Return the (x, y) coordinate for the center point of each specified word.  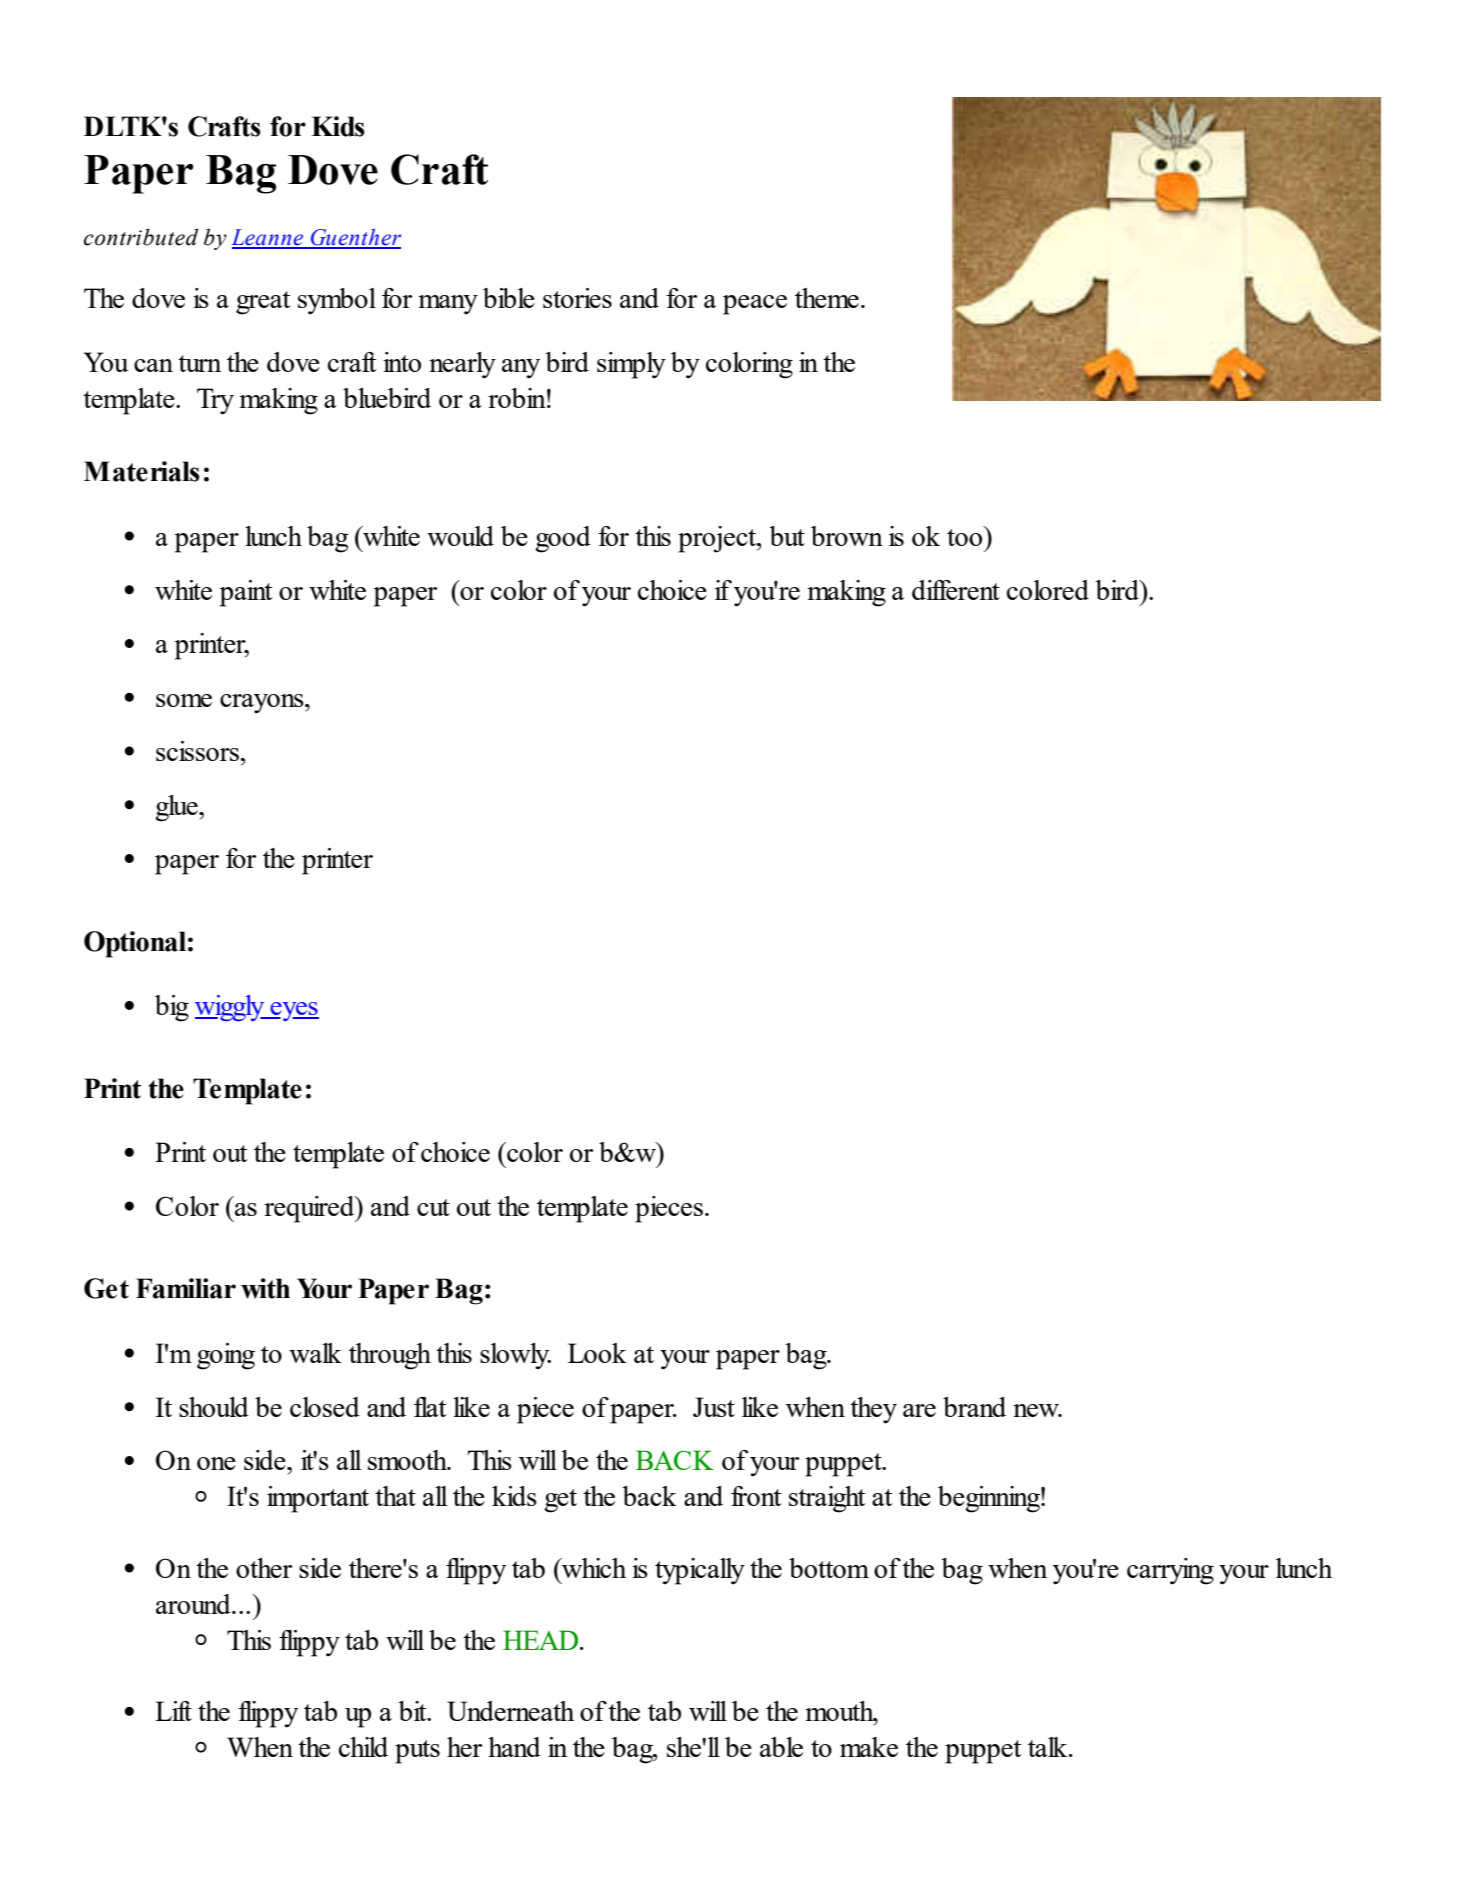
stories (577, 298)
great (263, 303)
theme (827, 298)
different (956, 590)
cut (433, 1207)
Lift (173, 1711)
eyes (294, 1011)
